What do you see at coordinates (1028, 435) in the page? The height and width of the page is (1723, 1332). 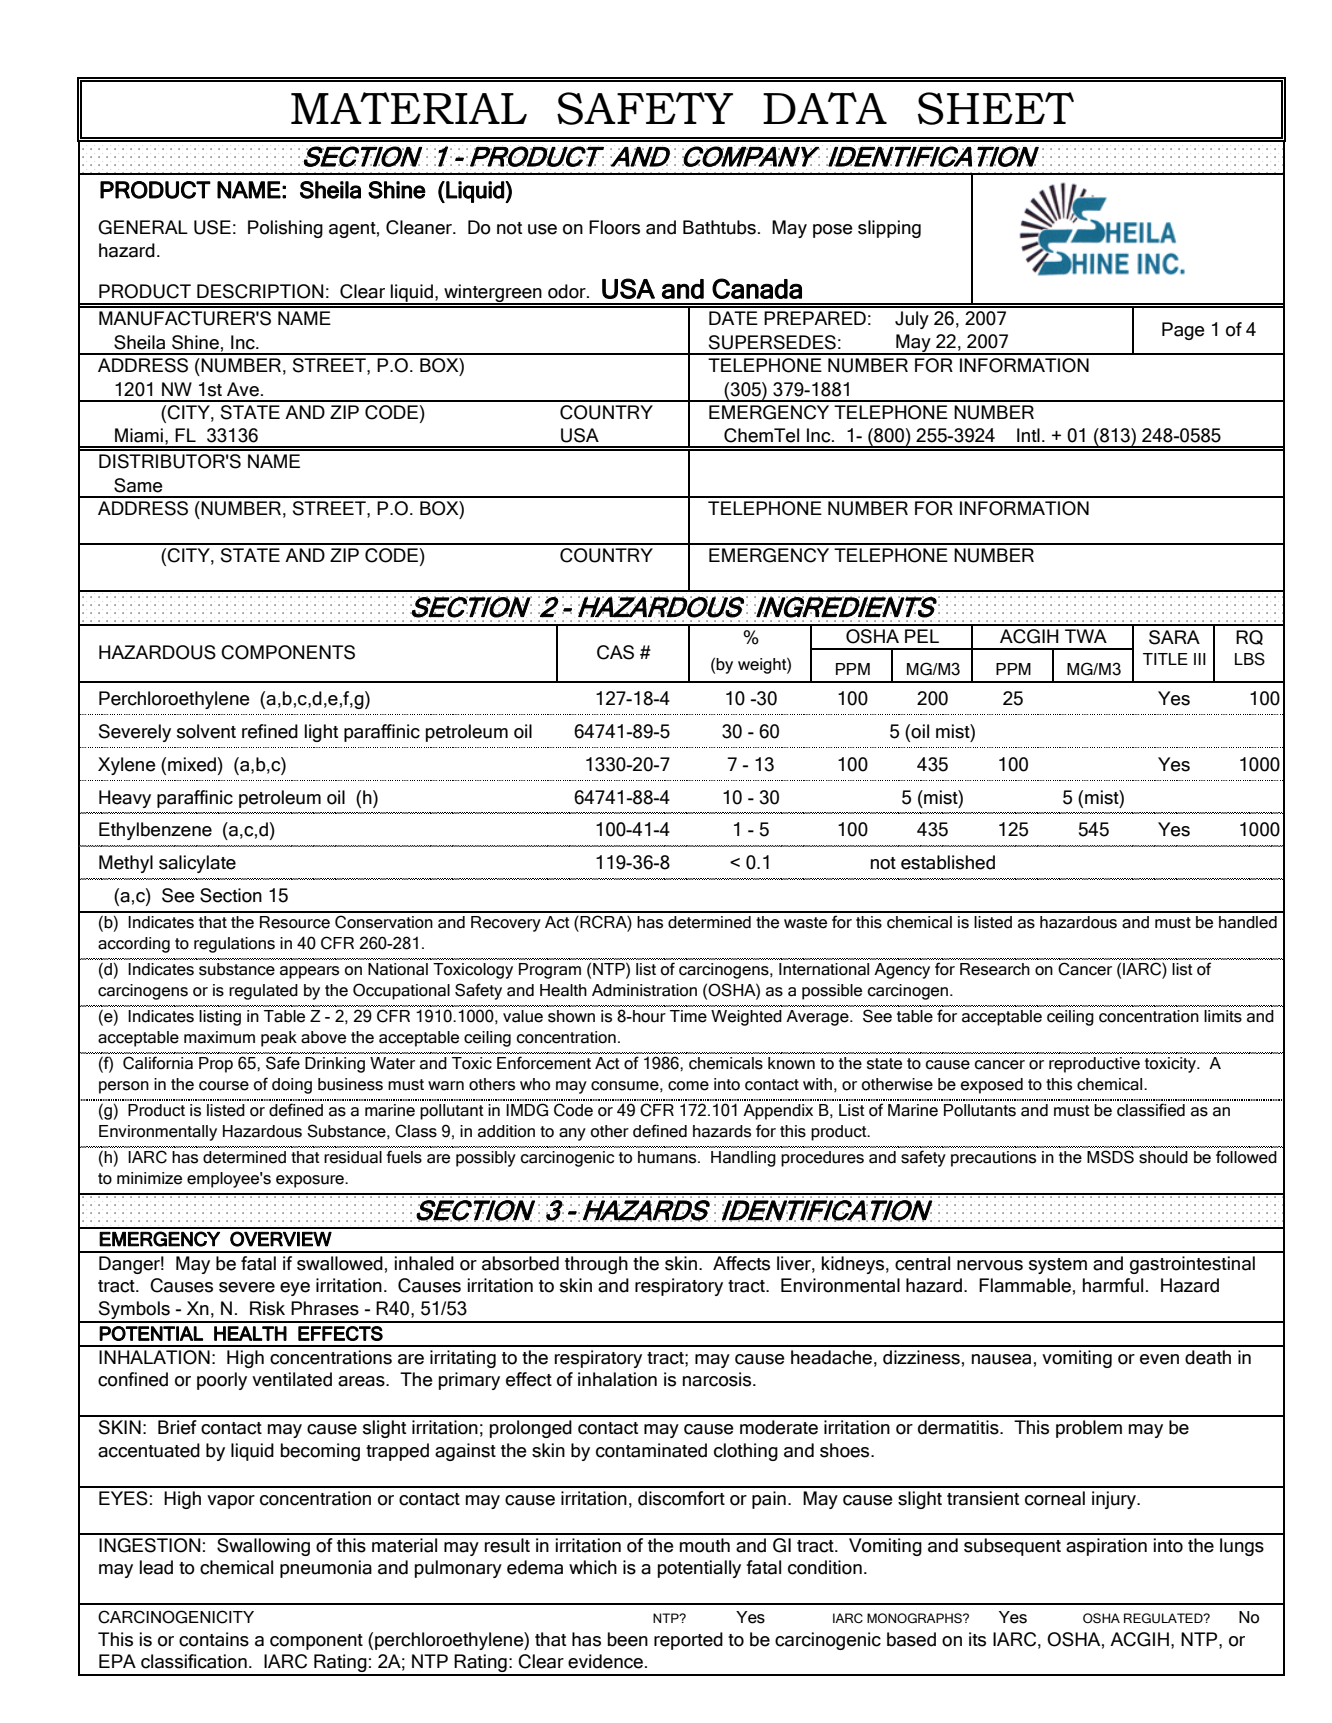 I see `Intl` at bounding box center [1028, 435].
